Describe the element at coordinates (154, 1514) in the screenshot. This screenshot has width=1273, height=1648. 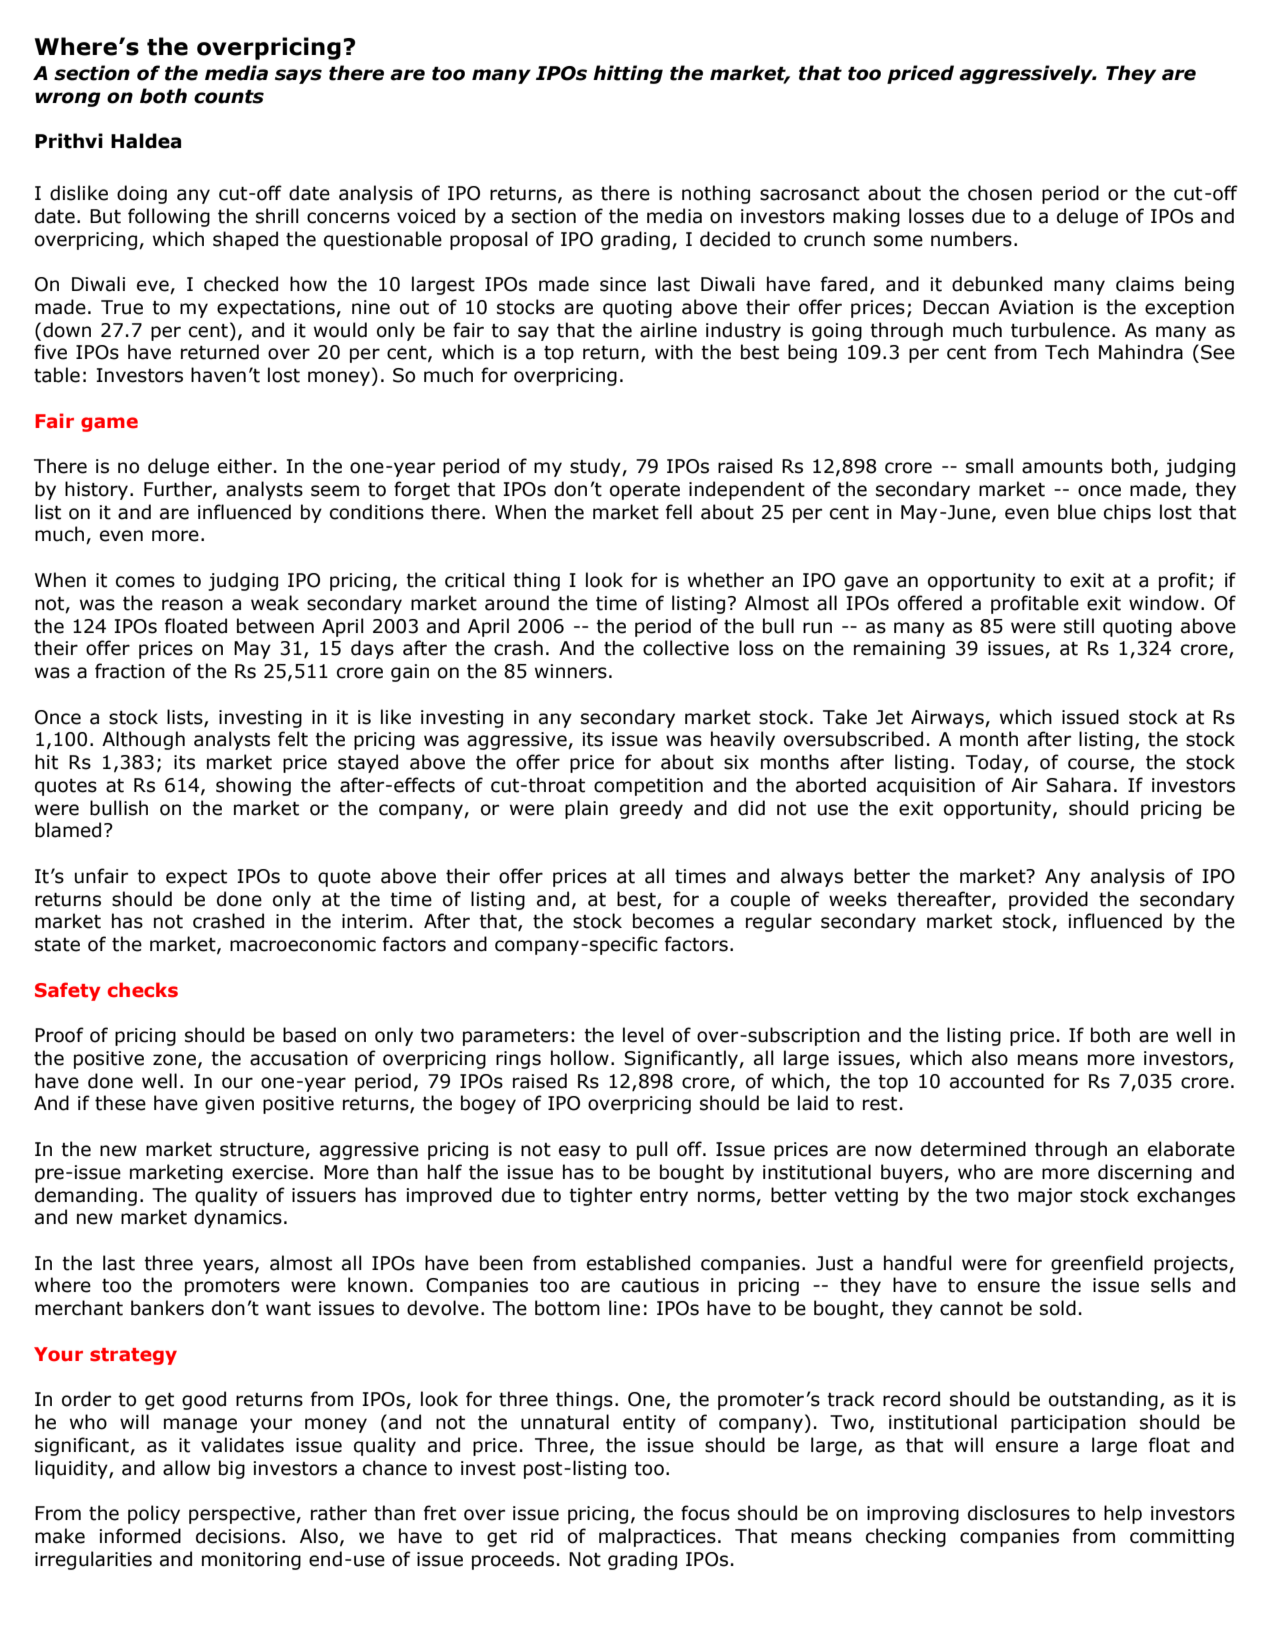
I see `policy` at that location.
